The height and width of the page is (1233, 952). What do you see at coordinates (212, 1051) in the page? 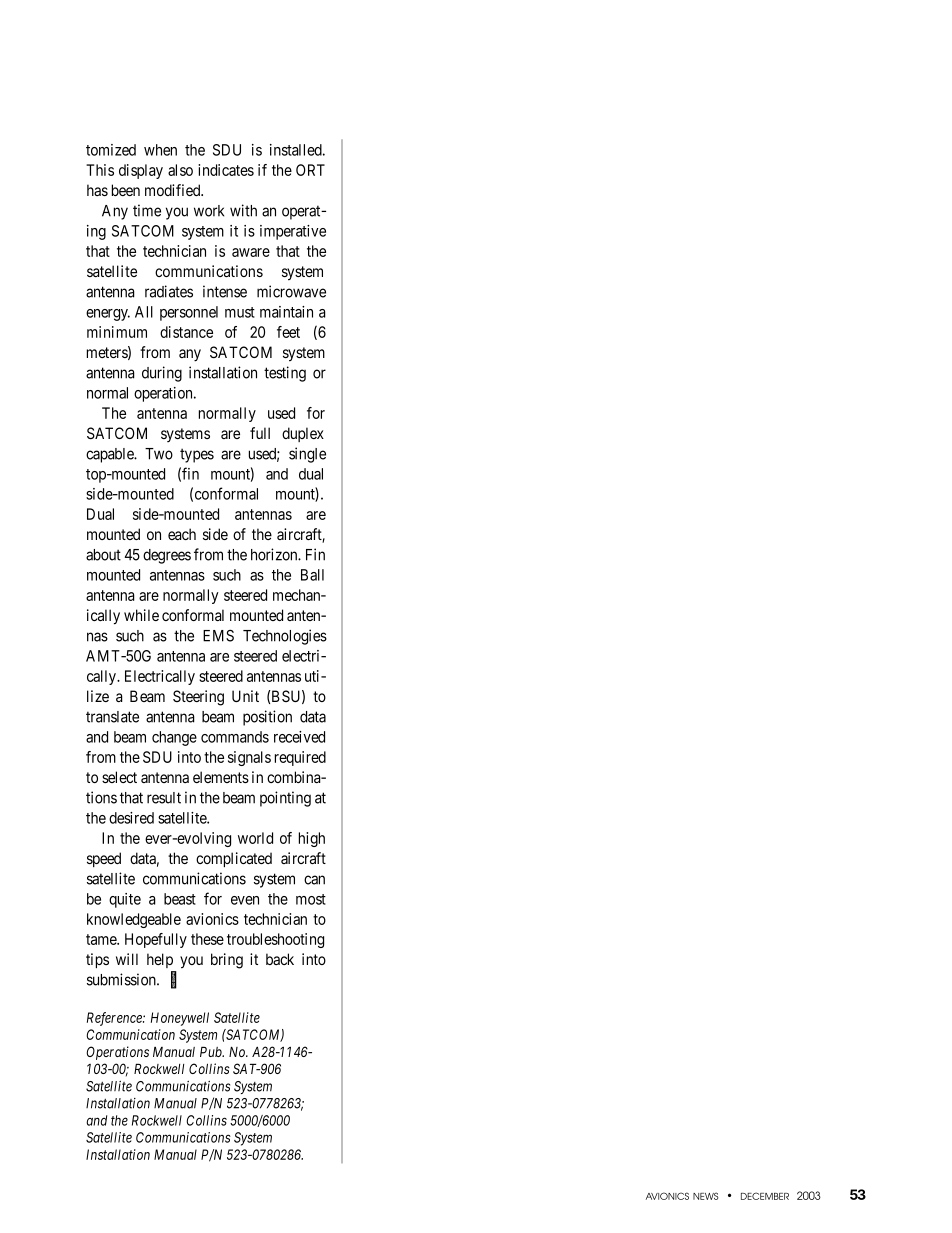
I see `Pub` at bounding box center [212, 1051].
